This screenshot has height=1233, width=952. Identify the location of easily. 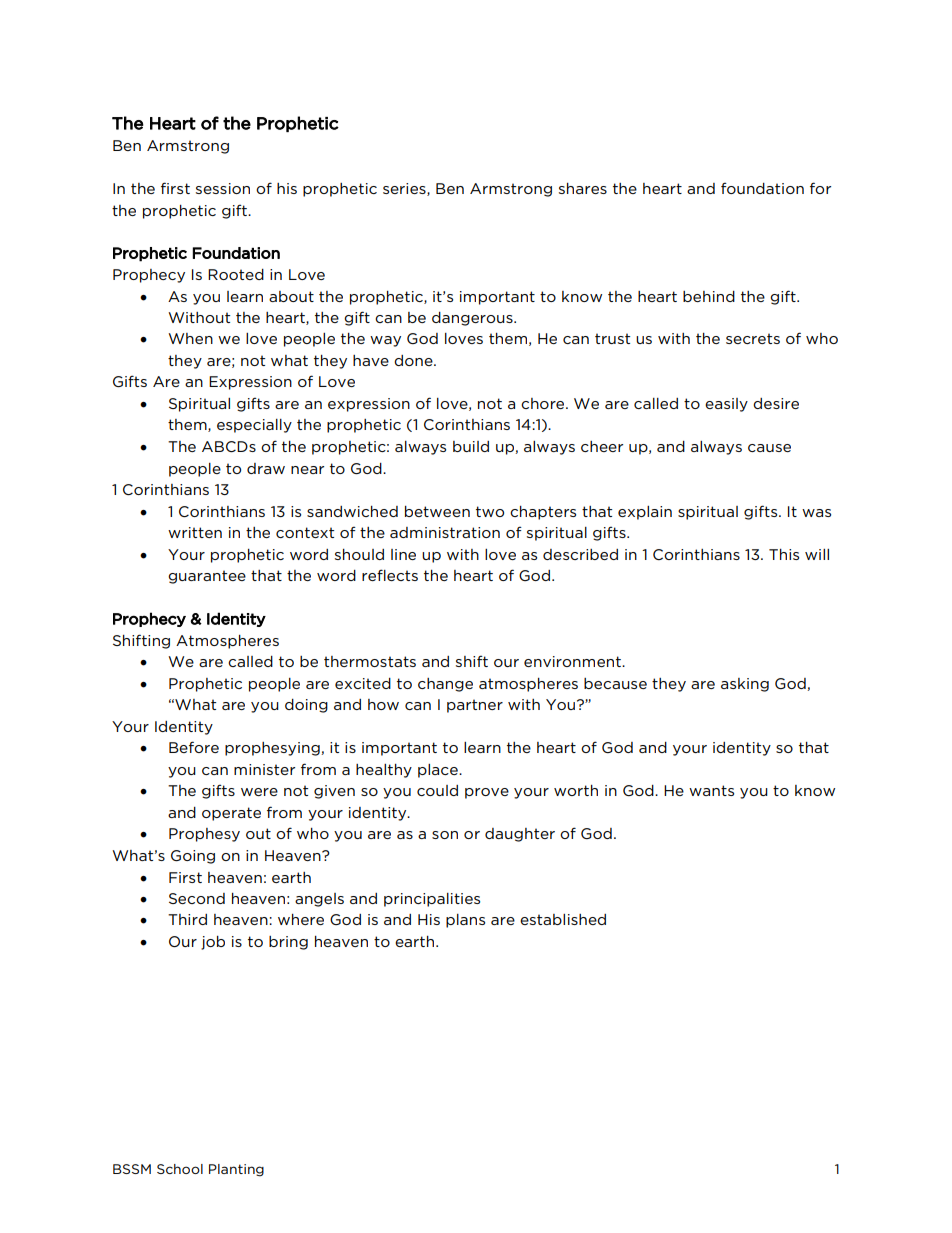
(726, 405).
